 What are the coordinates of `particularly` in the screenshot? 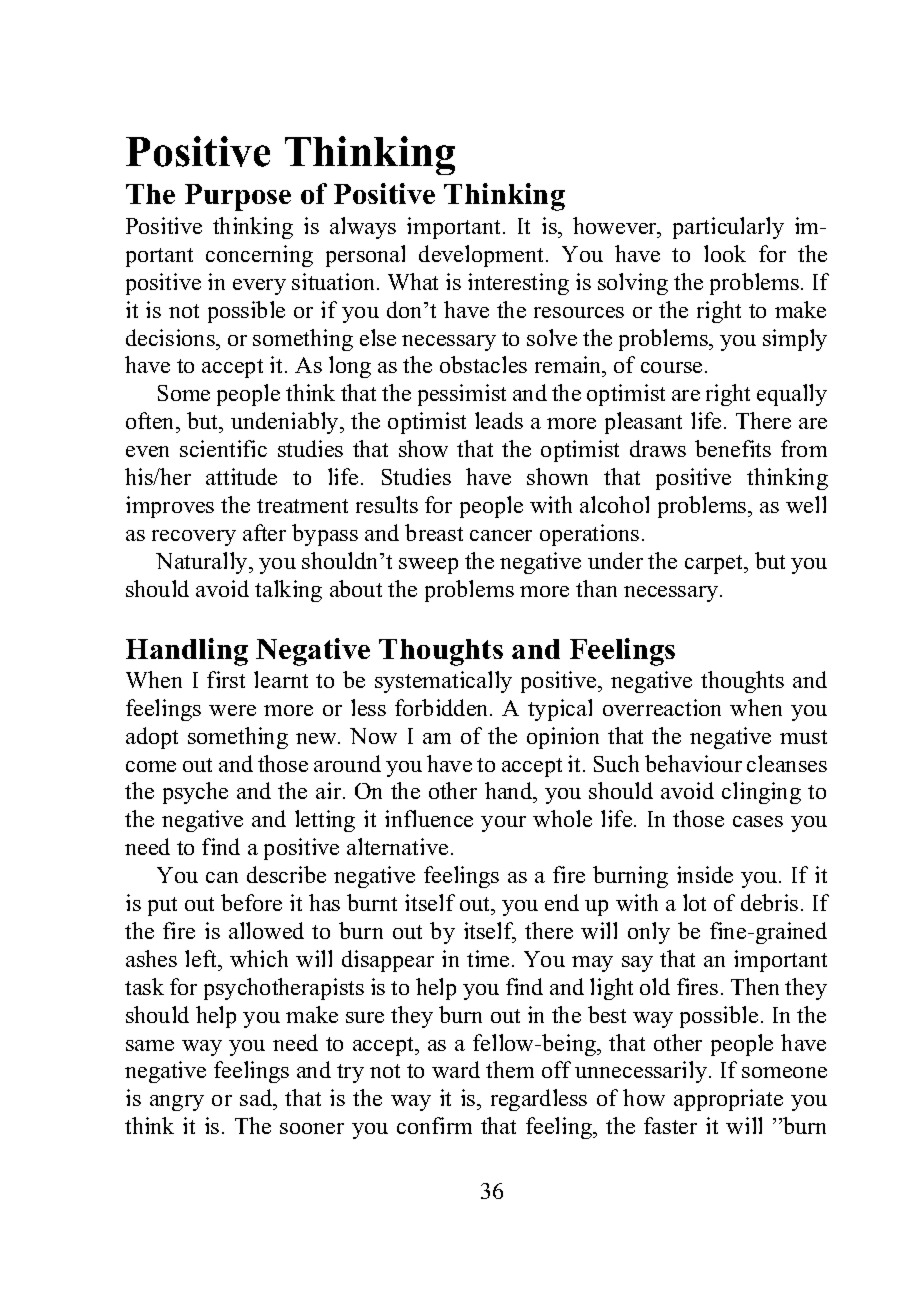 It's located at (728, 228).
